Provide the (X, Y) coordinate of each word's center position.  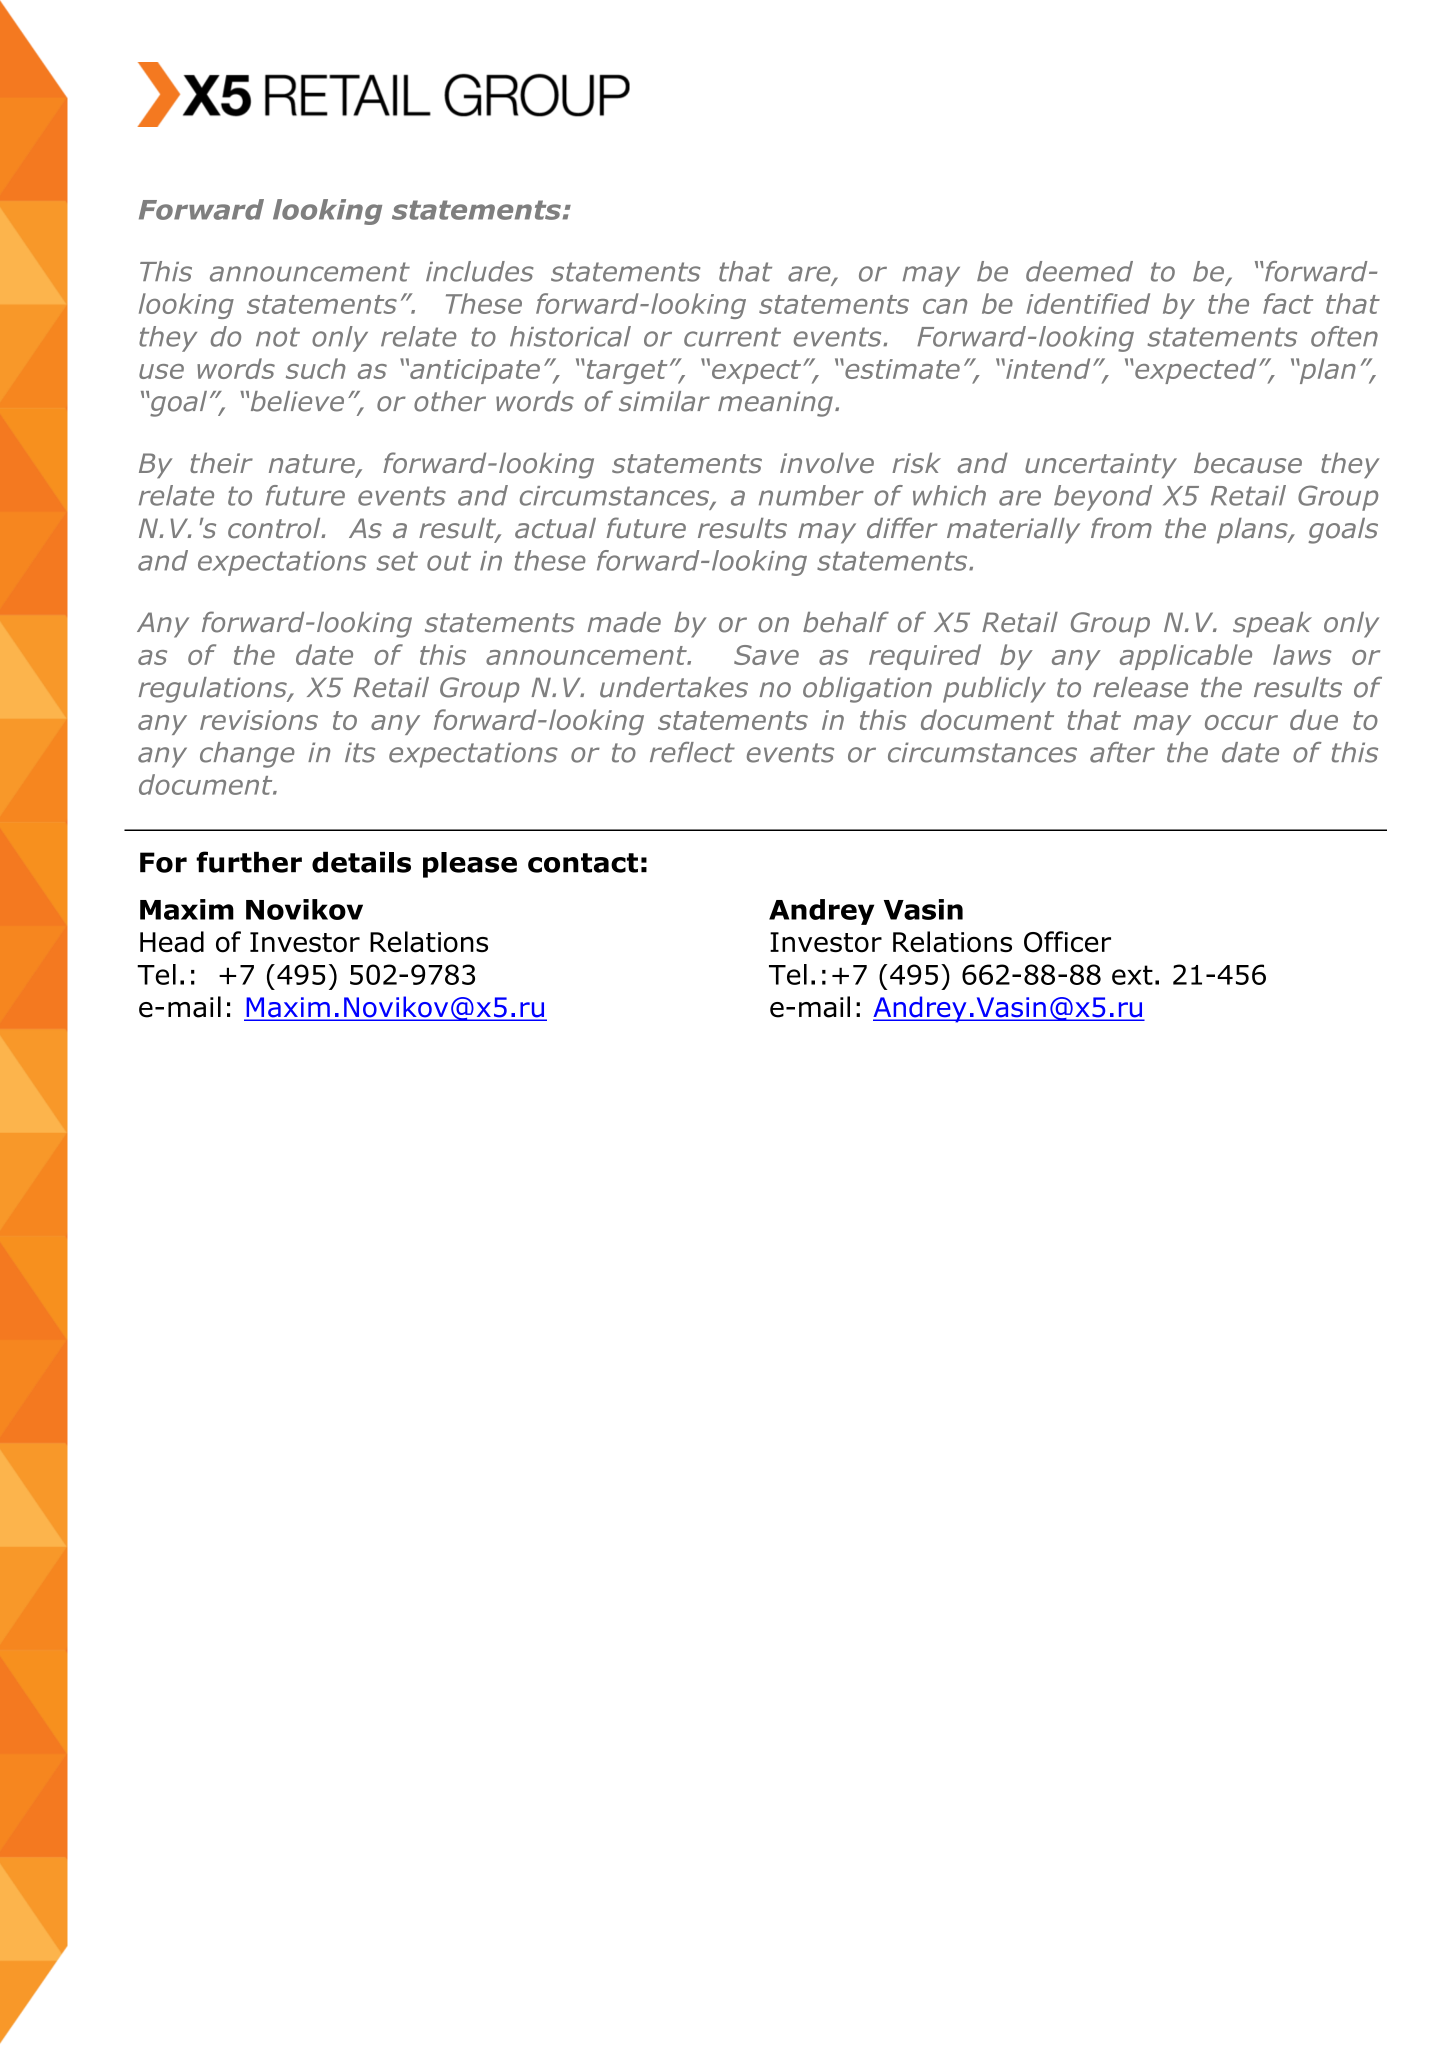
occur (1241, 722)
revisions (259, 720)
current (732, 337)
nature (313, 465)
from (1121, 528)
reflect (692, 752)
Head (172, 942)
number (811, 495)
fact (1288, 303)
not (278, 337)
